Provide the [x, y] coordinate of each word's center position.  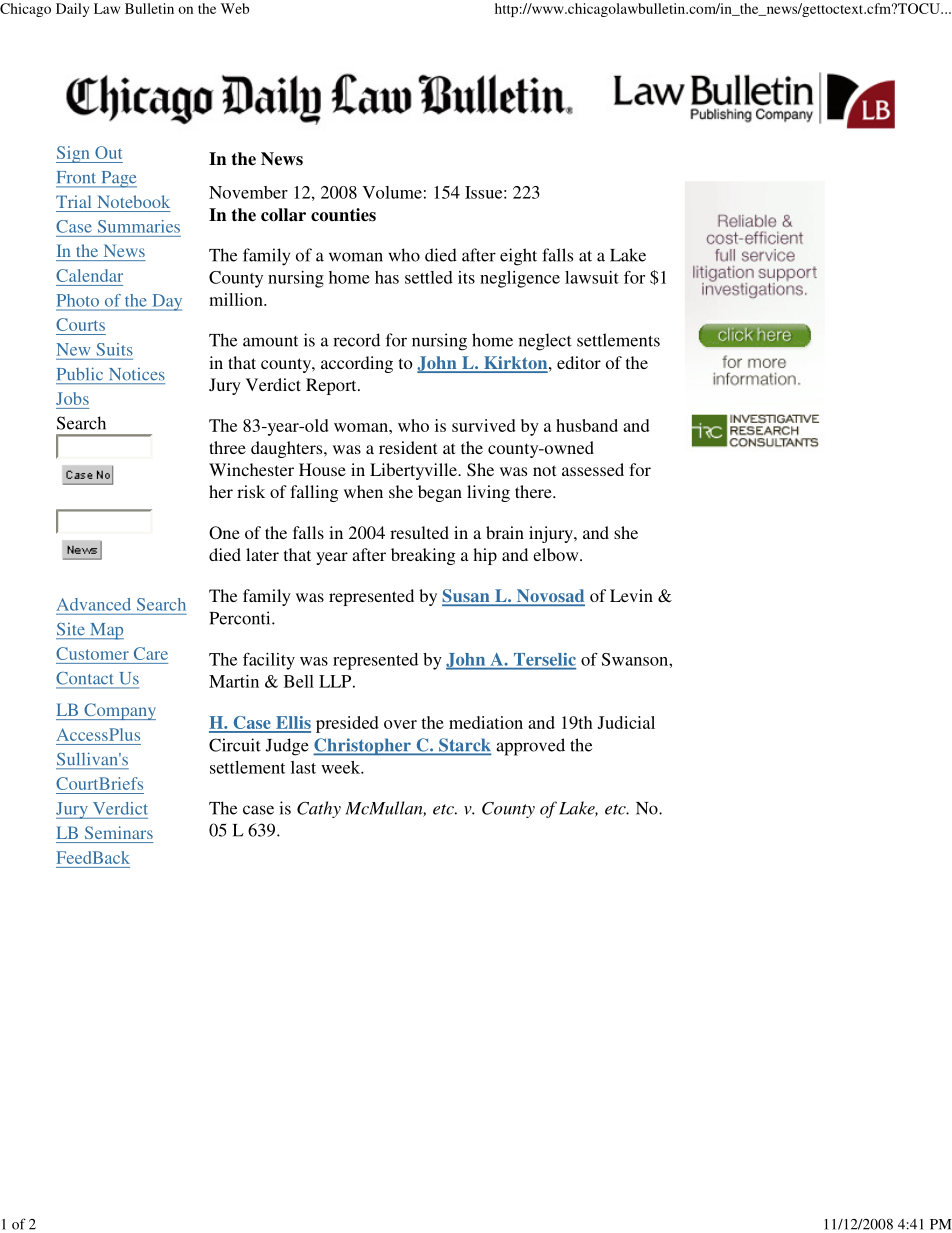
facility [269, 661]
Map [106, 631]
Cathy [319, 809]
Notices [137, 374]
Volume [392, 192]
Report [332, 386]
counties [343, 215]
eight [518, 257]
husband [587, 425]
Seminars [119, 832]
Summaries [139, 226]
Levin [631, 595]
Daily [72, 10]
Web [235, 8]
